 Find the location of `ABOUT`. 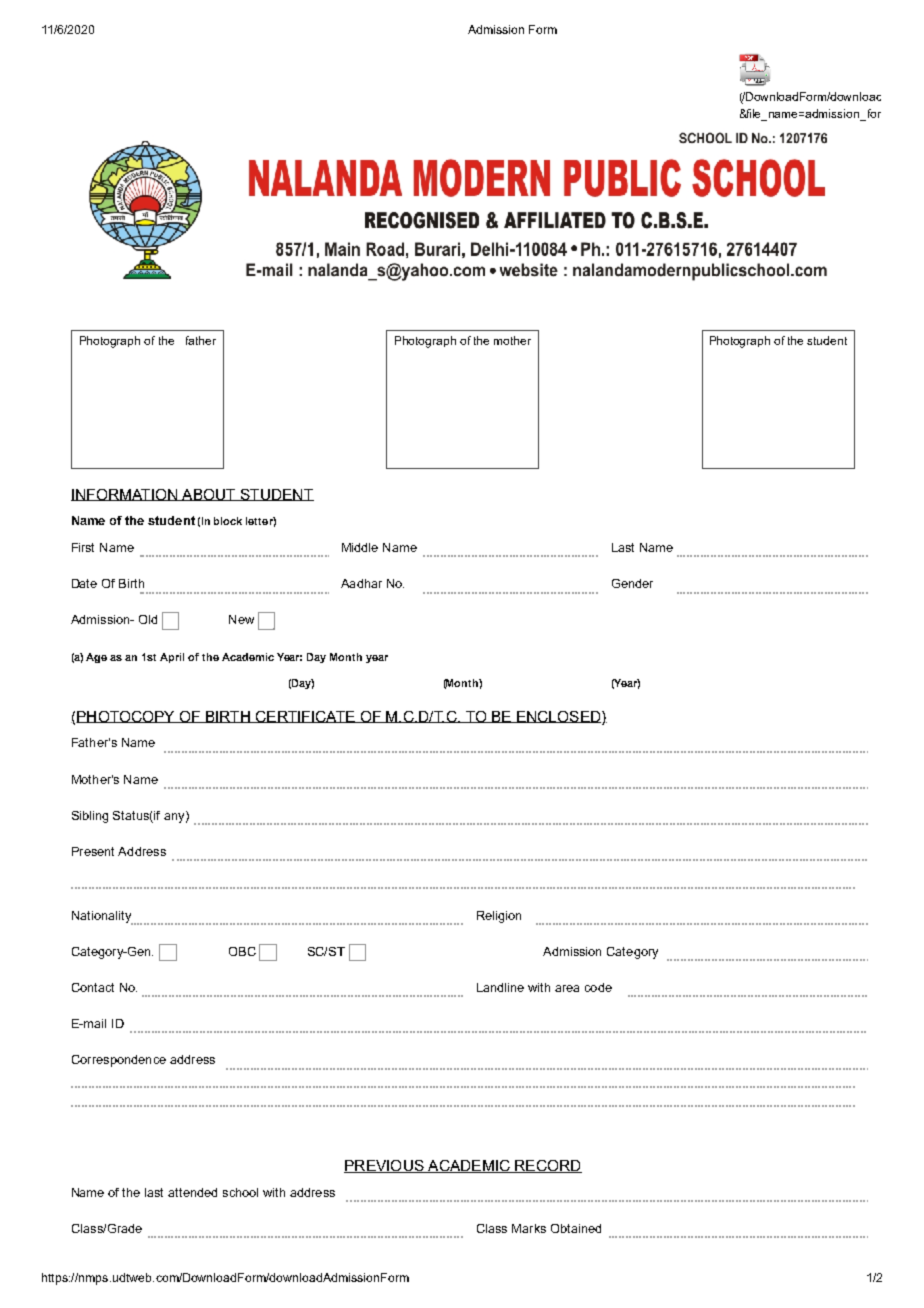

ABOUT is located at coordinates (209, 495).
